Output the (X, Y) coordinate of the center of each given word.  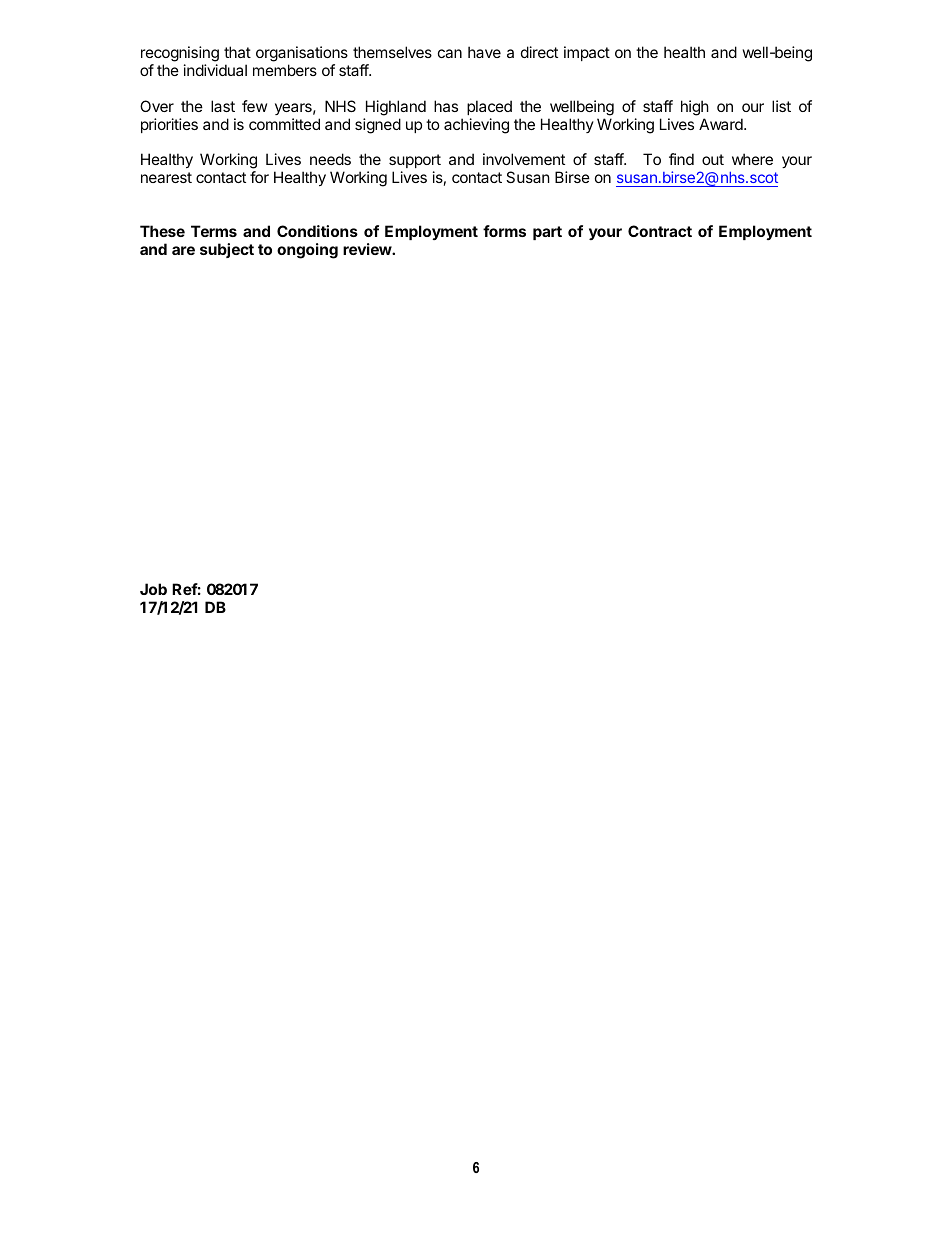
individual (215, 70)
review (368, 249)
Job (153, 589)
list (781, 106)
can (450, 53)
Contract (660, 231)
